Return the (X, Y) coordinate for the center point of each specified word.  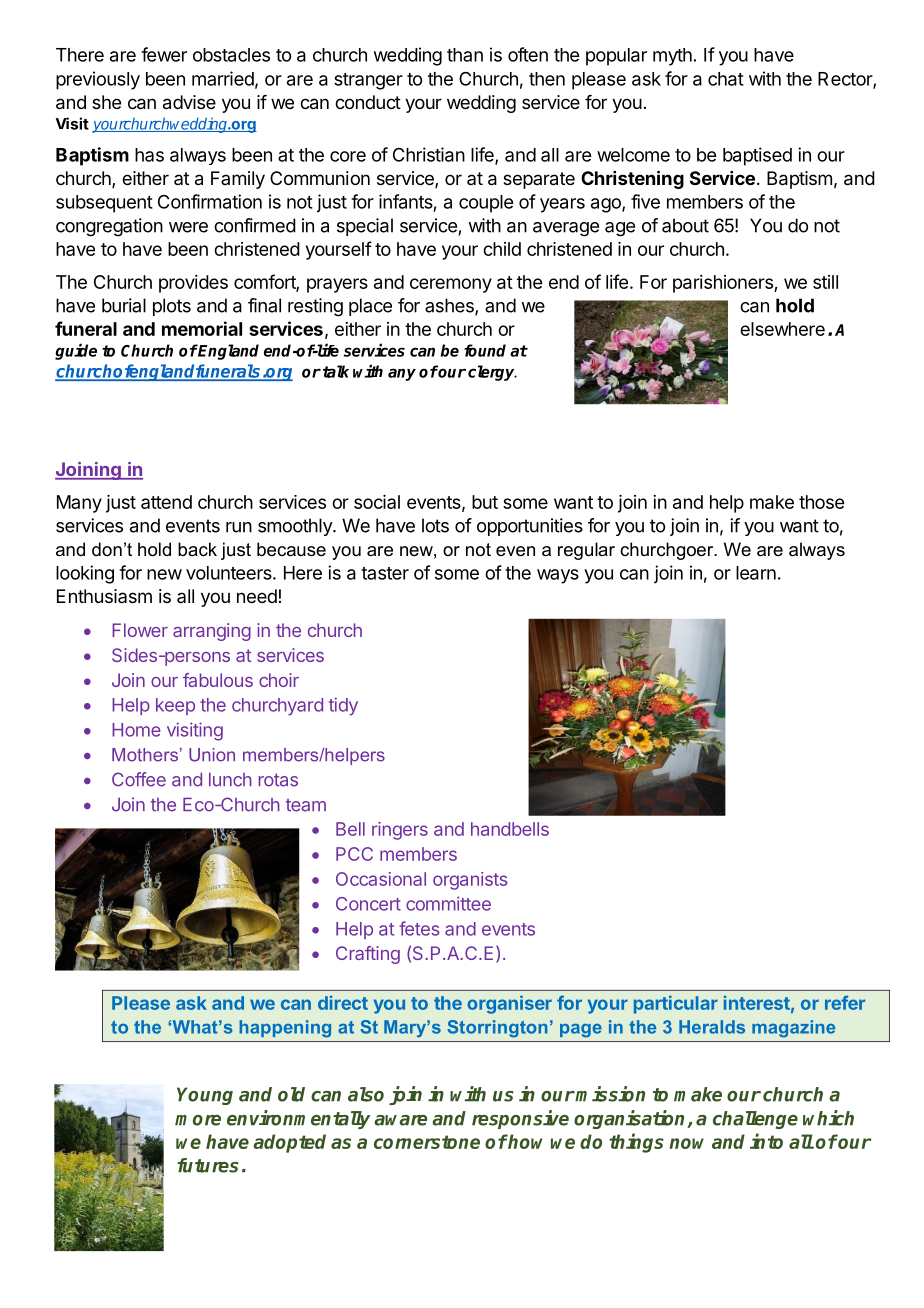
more (198, 1120)
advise (189, 102)
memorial (202, 328)
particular (676, 1004)
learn (756, 573)
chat (726, 79)
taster (385, 573)
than (465, 55)
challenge (755, 1120)
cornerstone (427, 1142)
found (485, 350)
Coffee (139, 779)
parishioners (724, 284)
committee (448, 903)
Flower (140, 630)
